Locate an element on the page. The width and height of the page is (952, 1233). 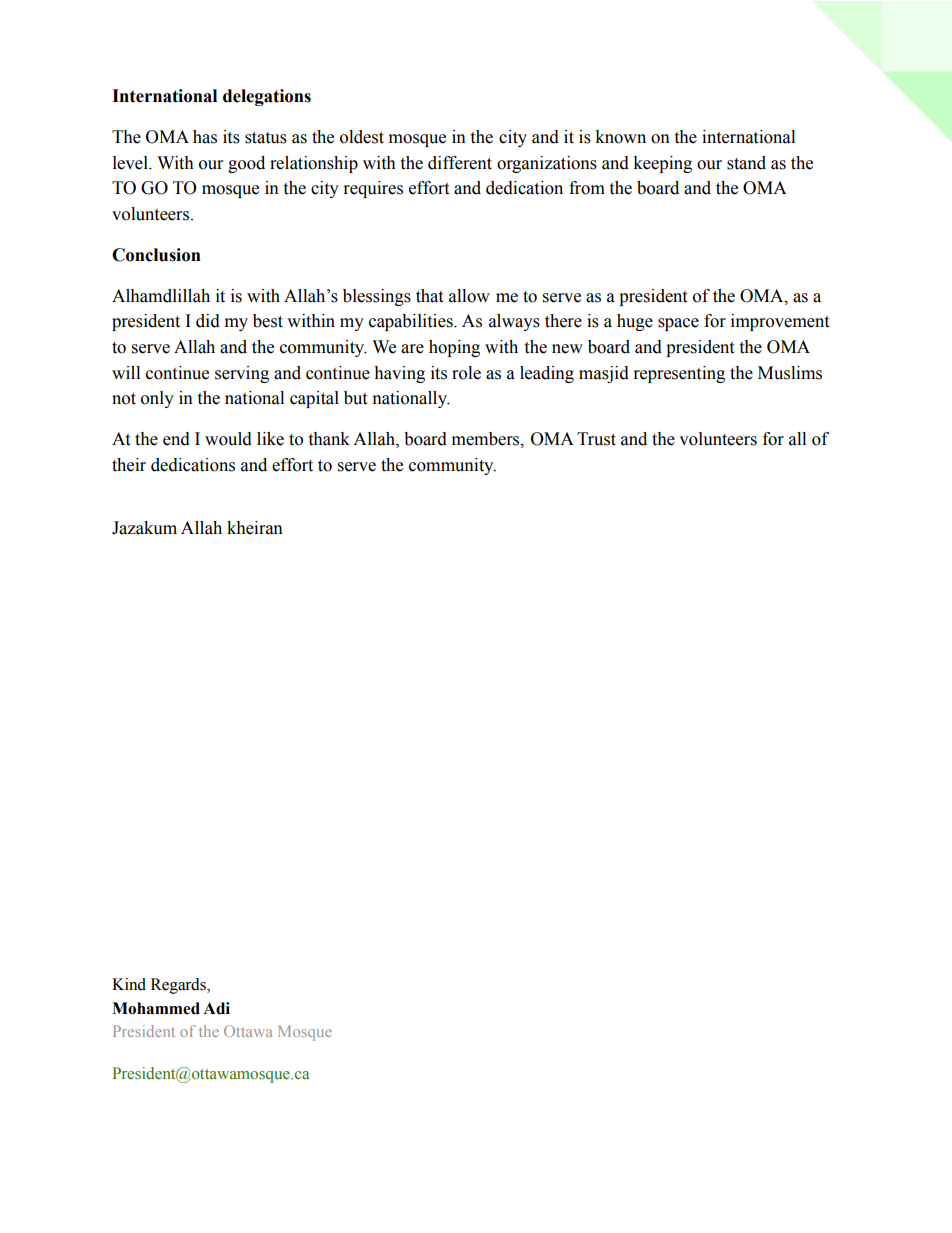
hoping is located at coordinates (454, 348).
